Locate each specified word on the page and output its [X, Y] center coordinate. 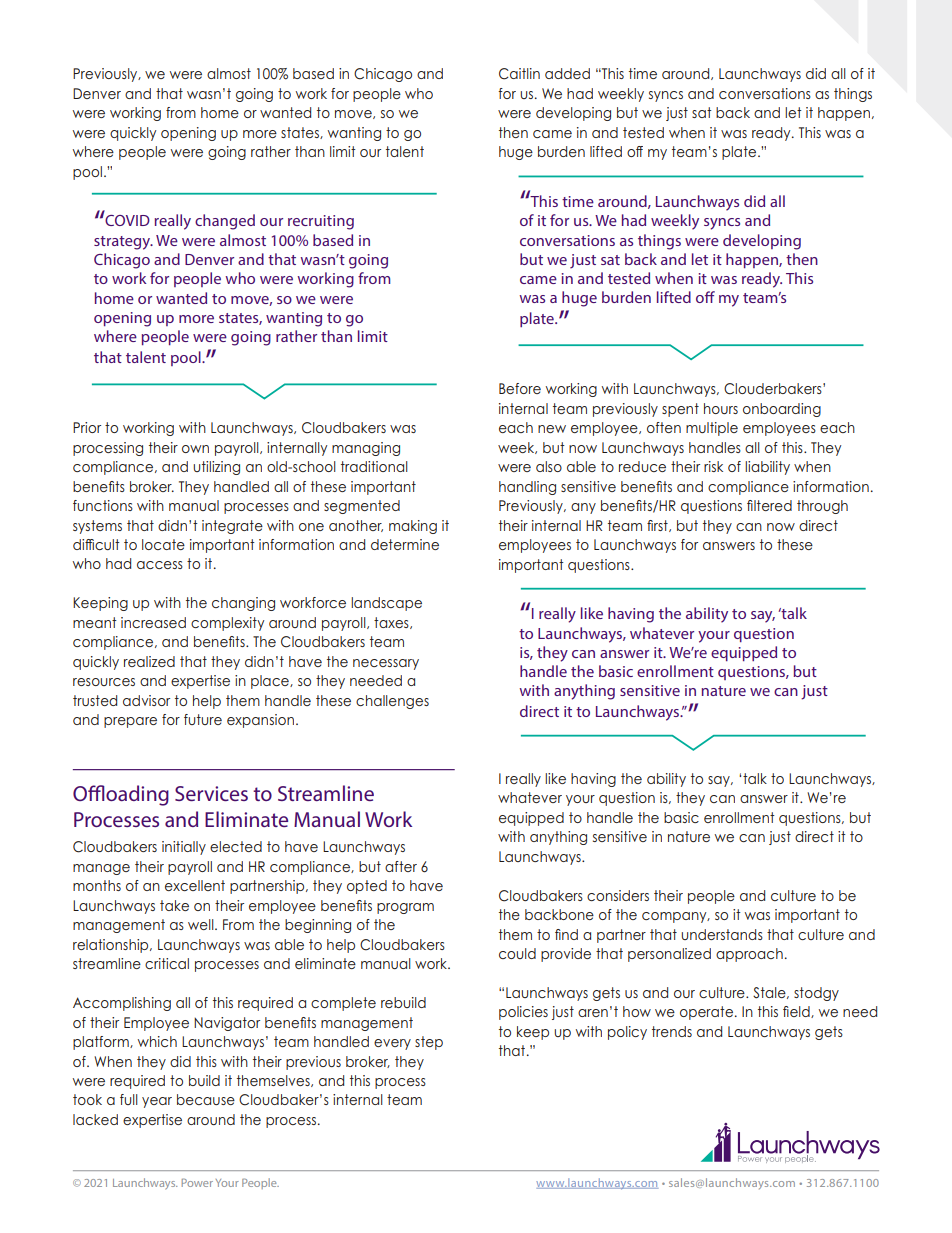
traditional [374, 466]
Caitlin [519, 74]
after [401, 866]
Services [211, 793]
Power [197, 1182]
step [429, 1043]
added [567, 73]
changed [225, 222]
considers [618, 895]
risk [713, 466]
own [195, 449]
